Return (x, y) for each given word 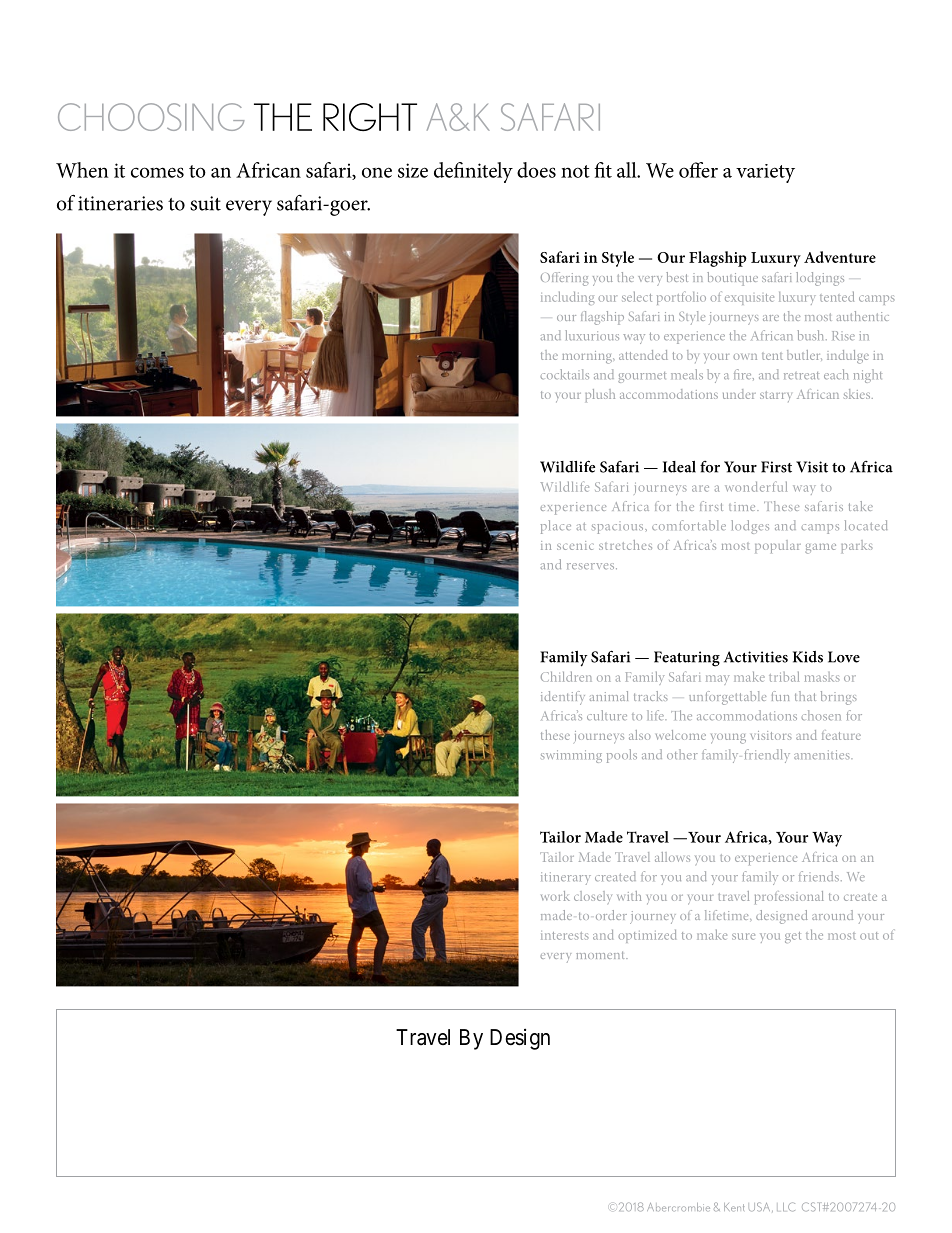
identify (563, 698)
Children (566, 676)
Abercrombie (678, 1207)
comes (157, 172)
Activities (756, 657)
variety (765, 173)
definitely (473, 172)
